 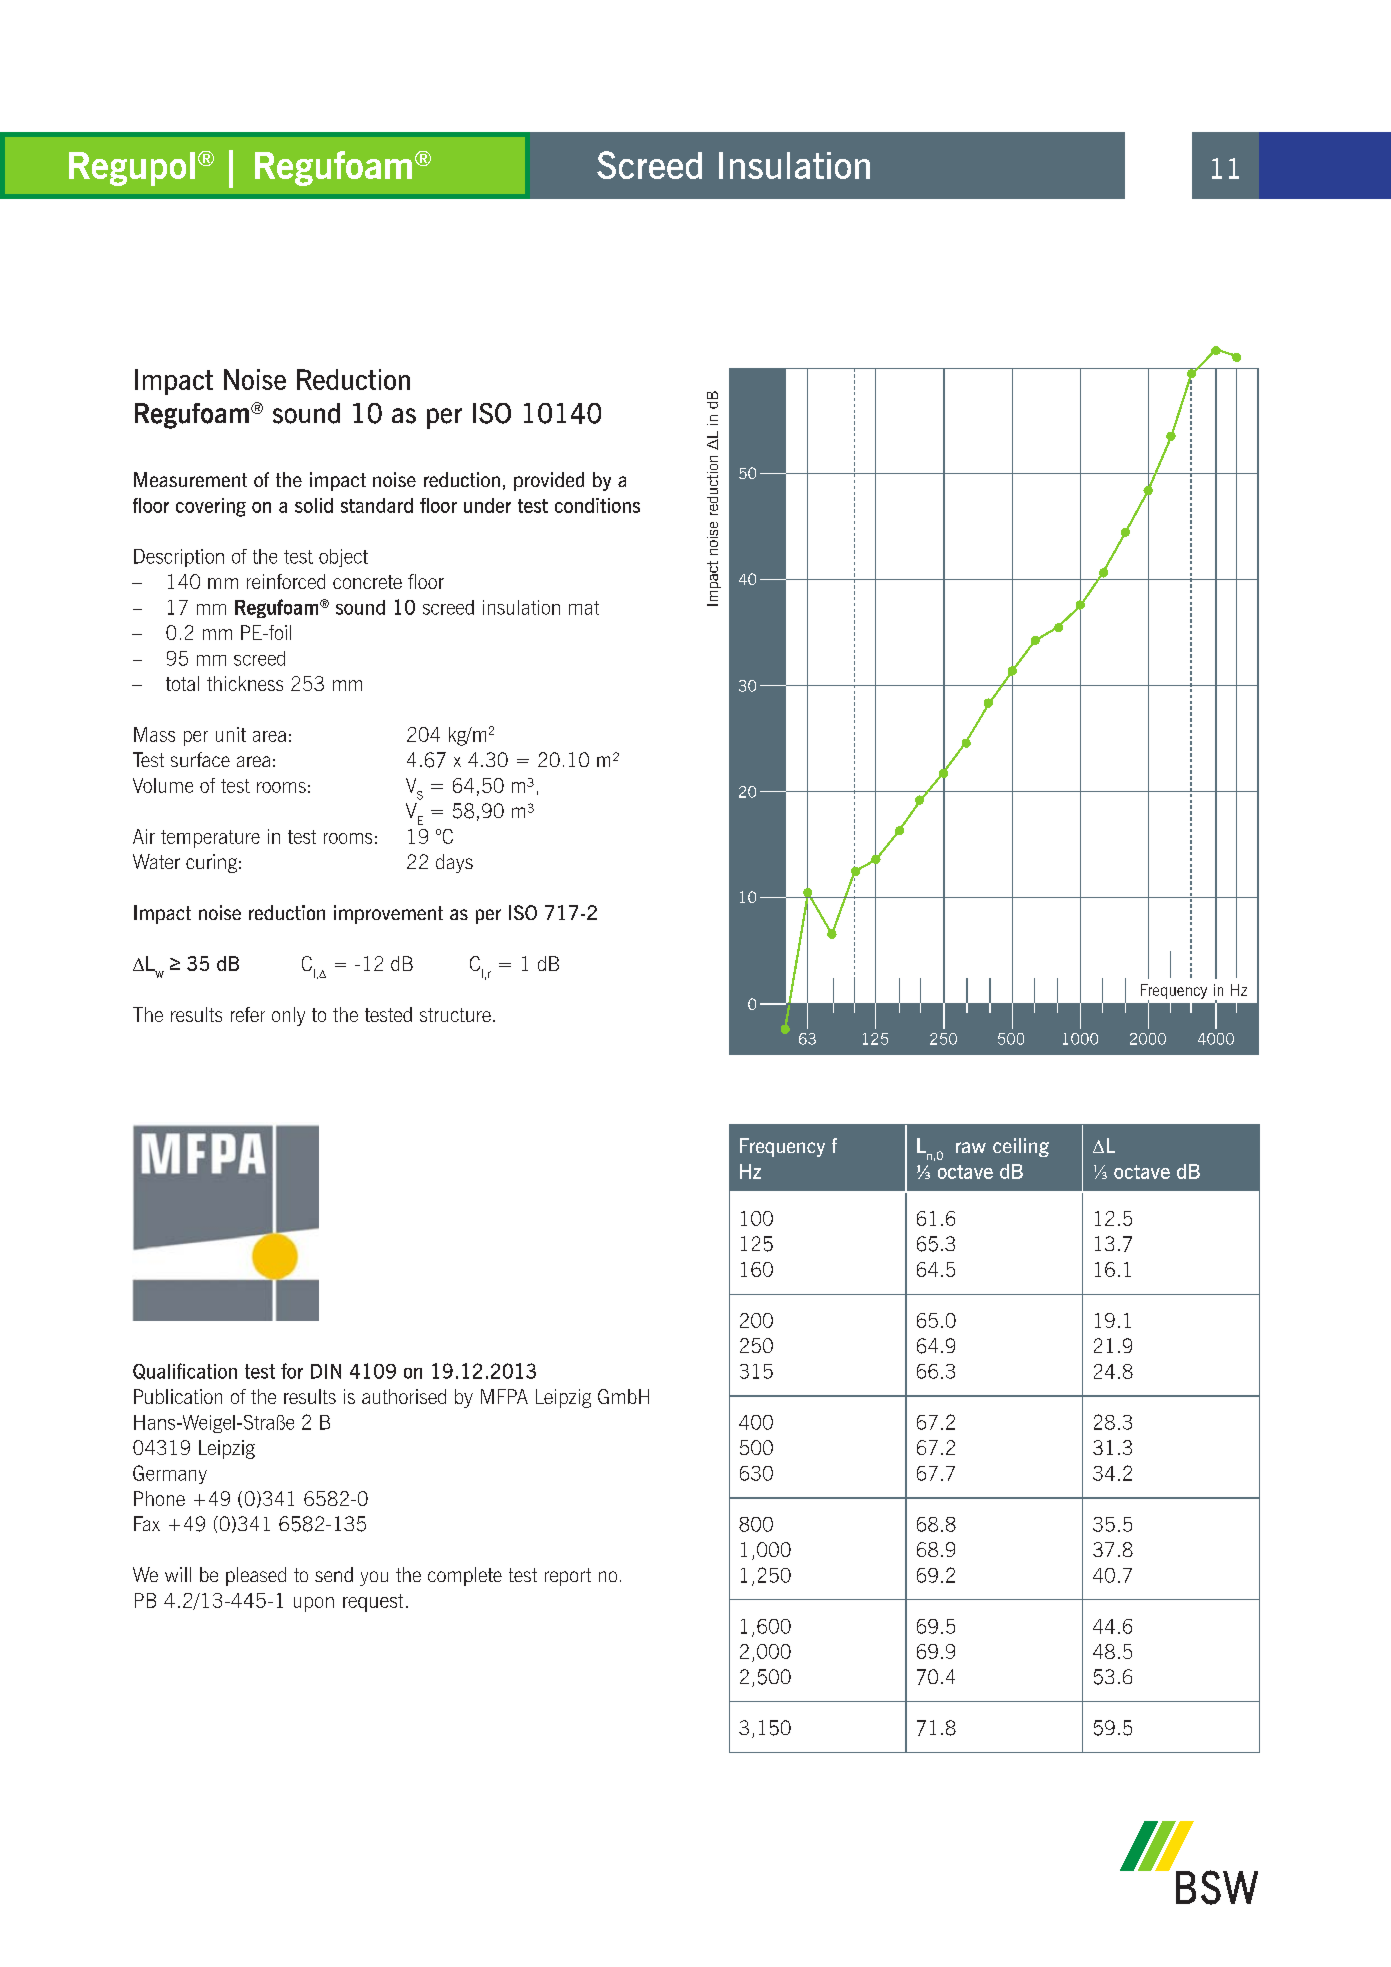 I want to click on raw, so click(x=971, y=1147).
